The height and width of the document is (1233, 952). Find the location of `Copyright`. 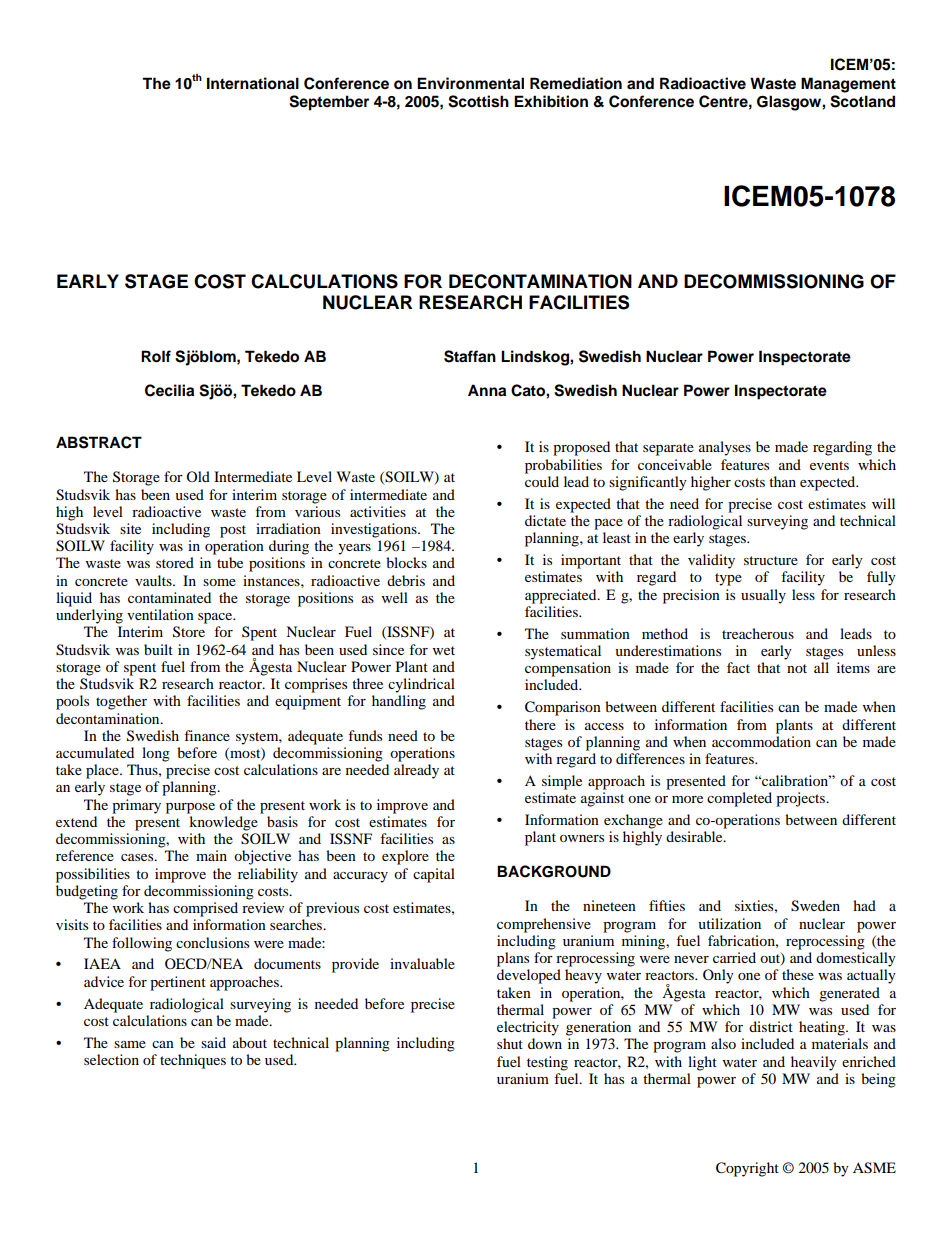

Copyright is located at coordinates (747, 1169).
